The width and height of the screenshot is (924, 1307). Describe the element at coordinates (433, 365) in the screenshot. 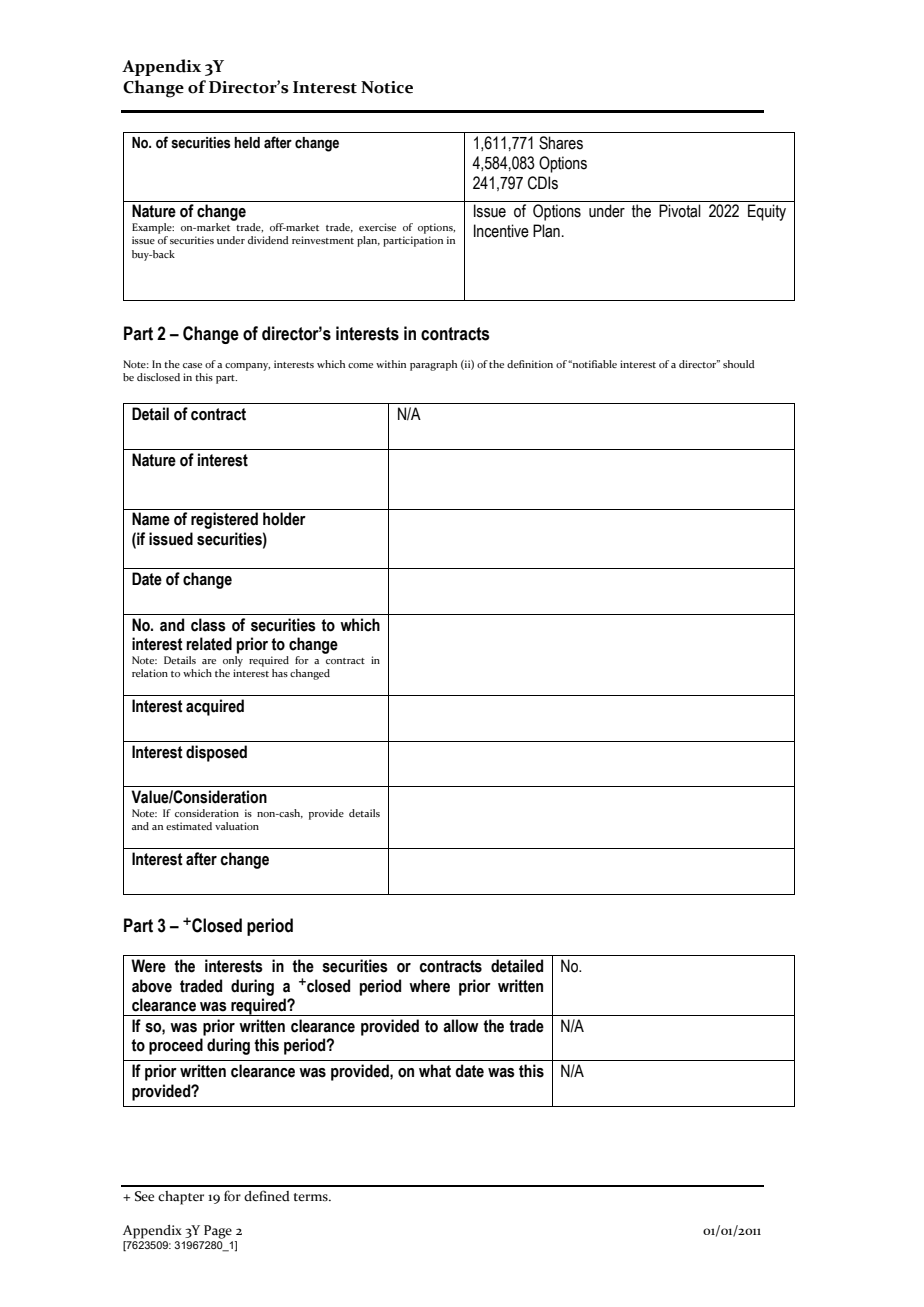

I see `paragraph` at that location.
